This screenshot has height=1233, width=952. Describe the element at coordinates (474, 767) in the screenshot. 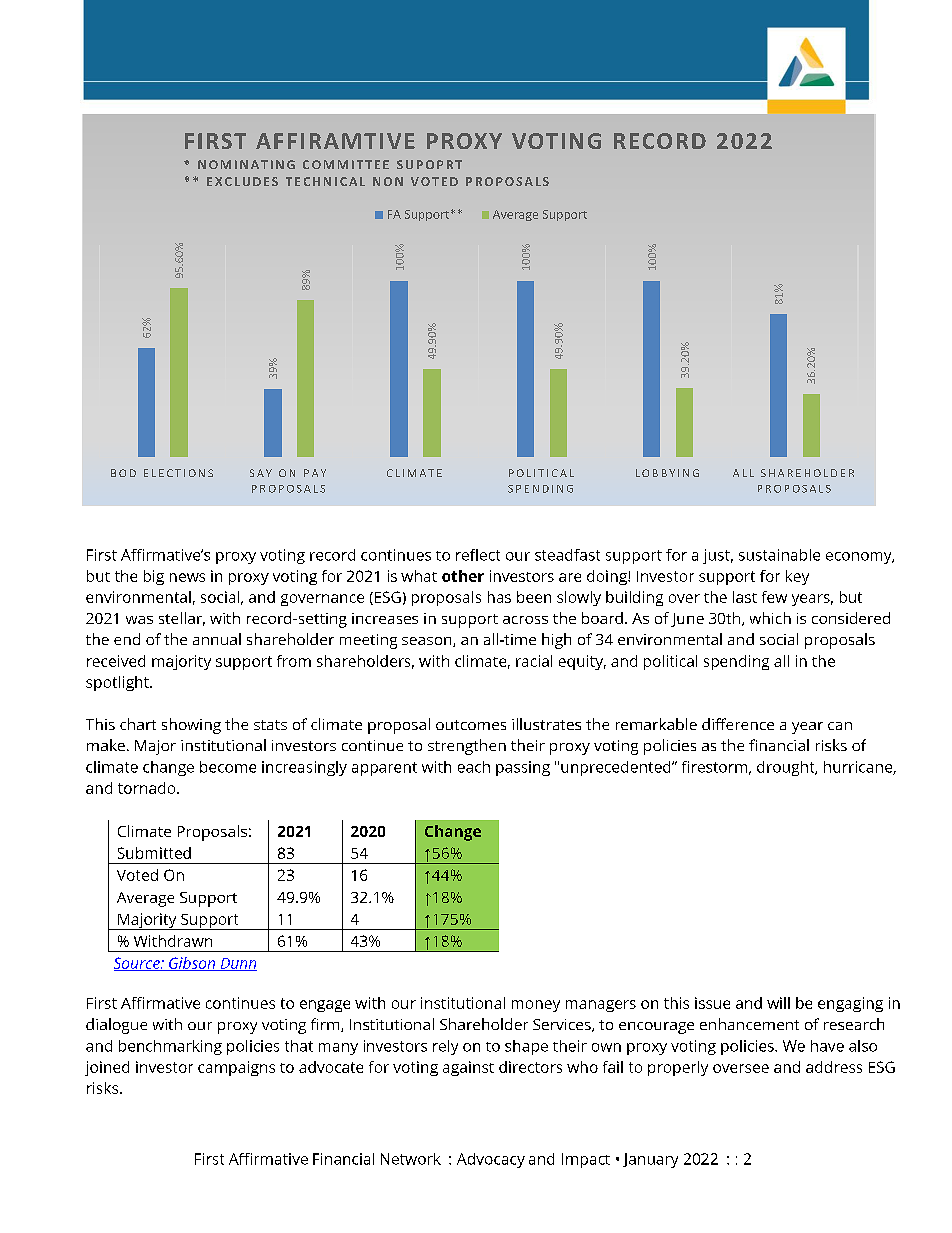

I see `each` at that location.
